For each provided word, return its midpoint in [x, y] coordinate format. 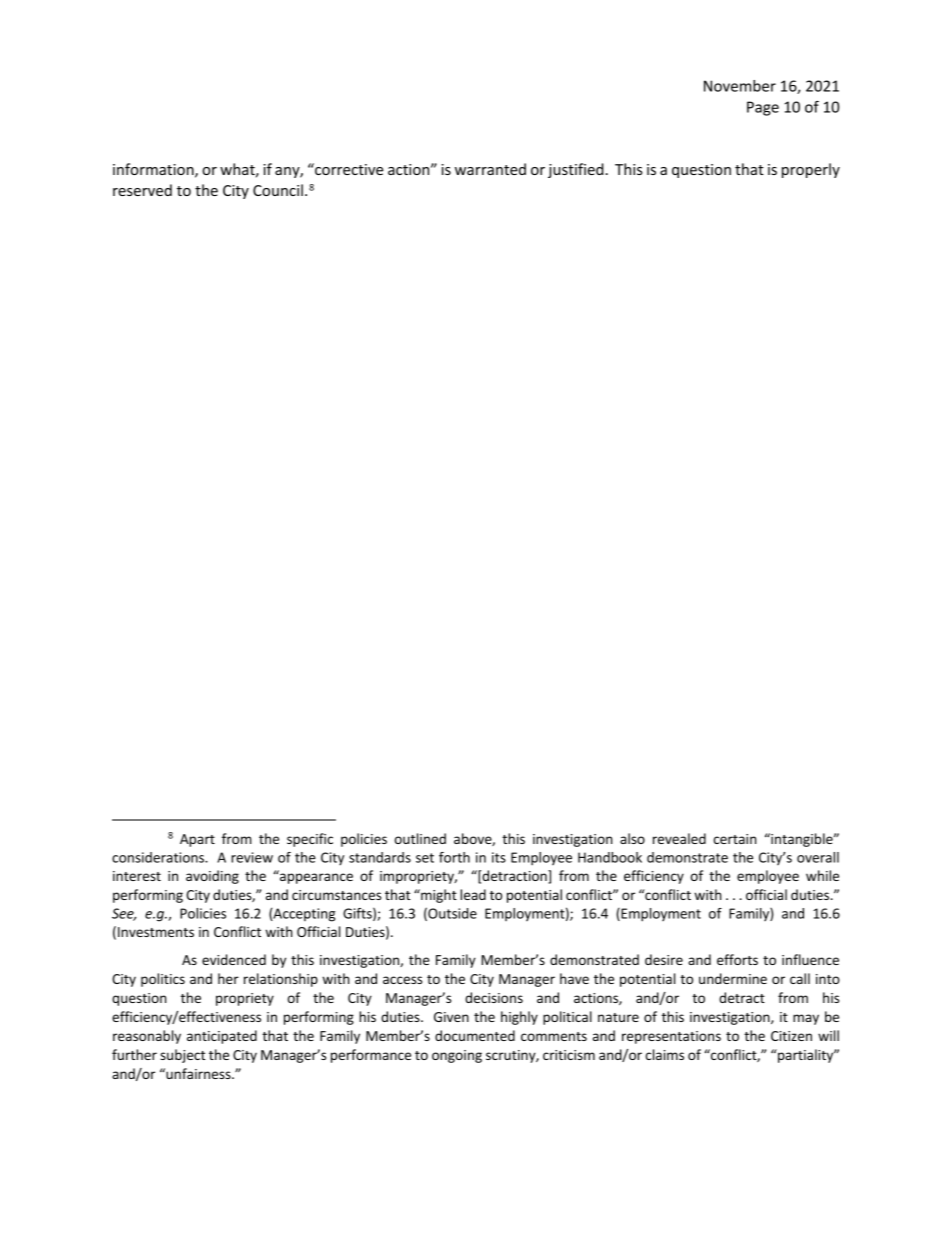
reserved [142, 190]
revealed [679, 838]
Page [763, 108]
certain [735, 839]
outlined [420, 838]
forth [454, 857]
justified [576, 170]
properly [811, 170]
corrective [348, 169]
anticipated [222, 1037]
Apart [197, 840]
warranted [490, 169]
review [252, 857]
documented [475, 1035]
